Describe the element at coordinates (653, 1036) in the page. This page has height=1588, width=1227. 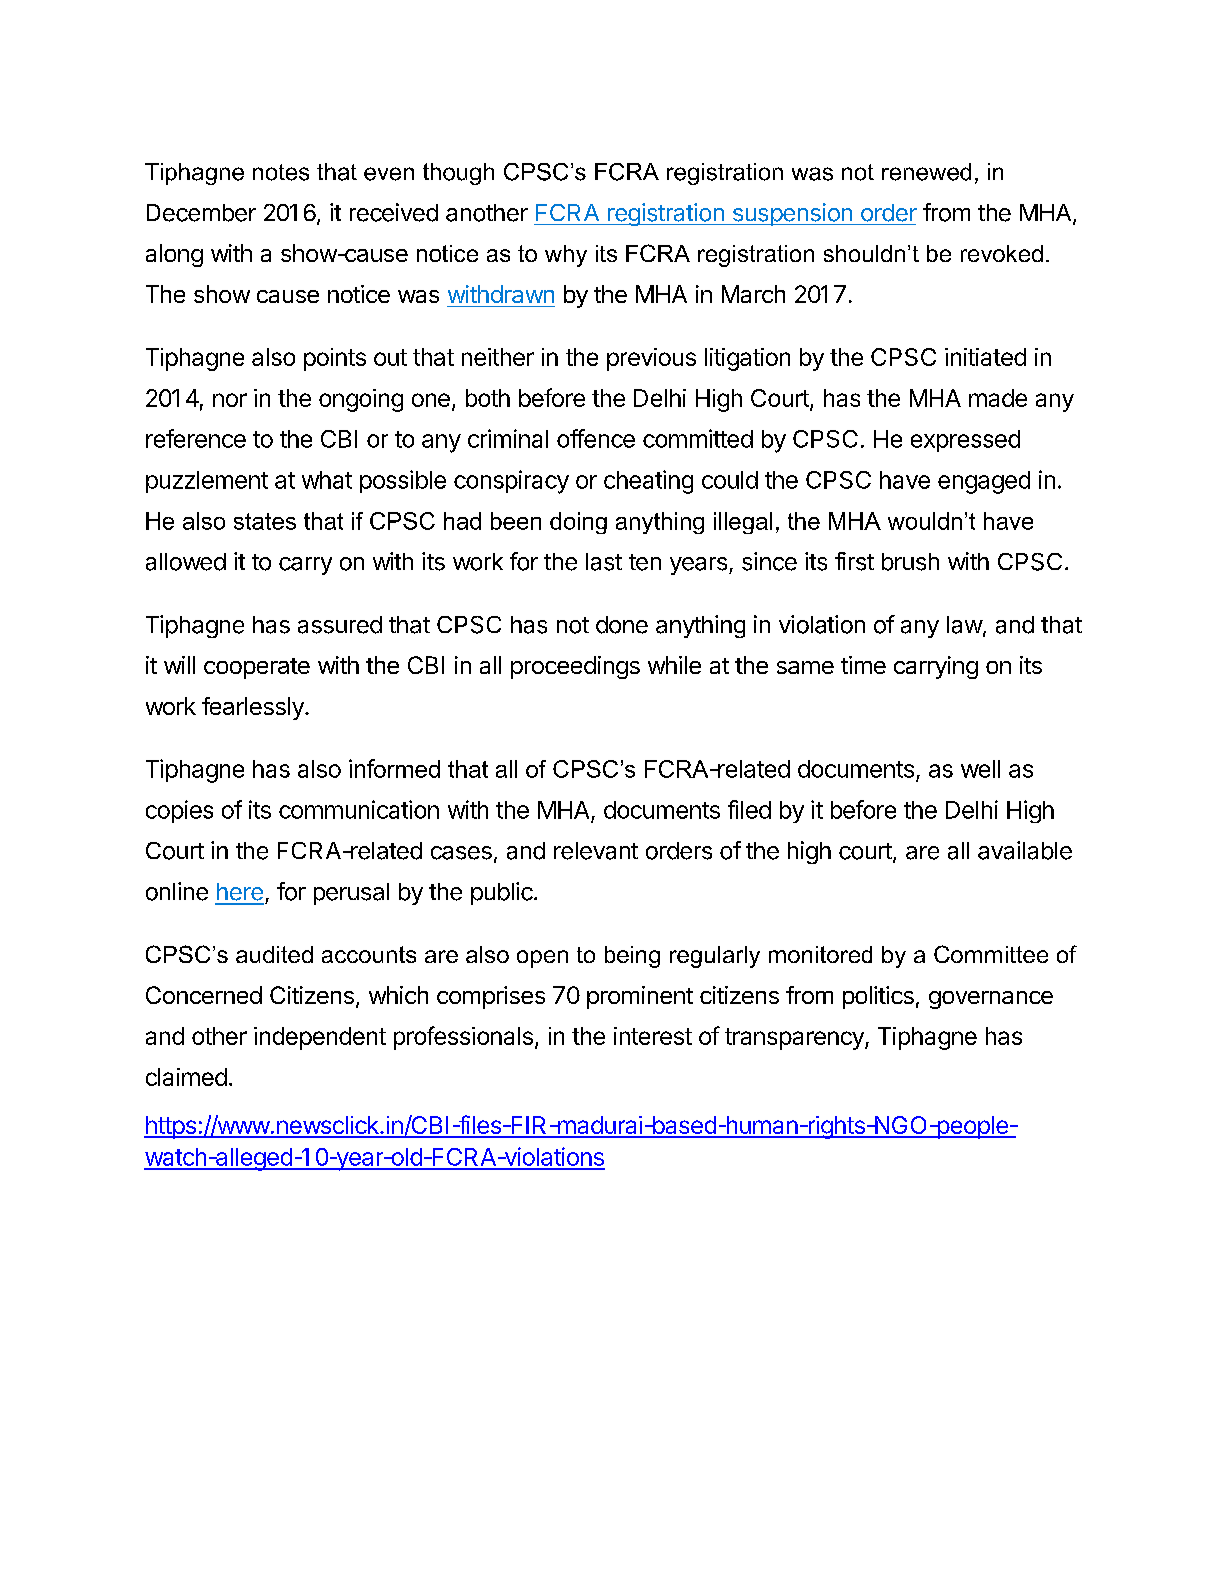
I see `interest` at that location.
